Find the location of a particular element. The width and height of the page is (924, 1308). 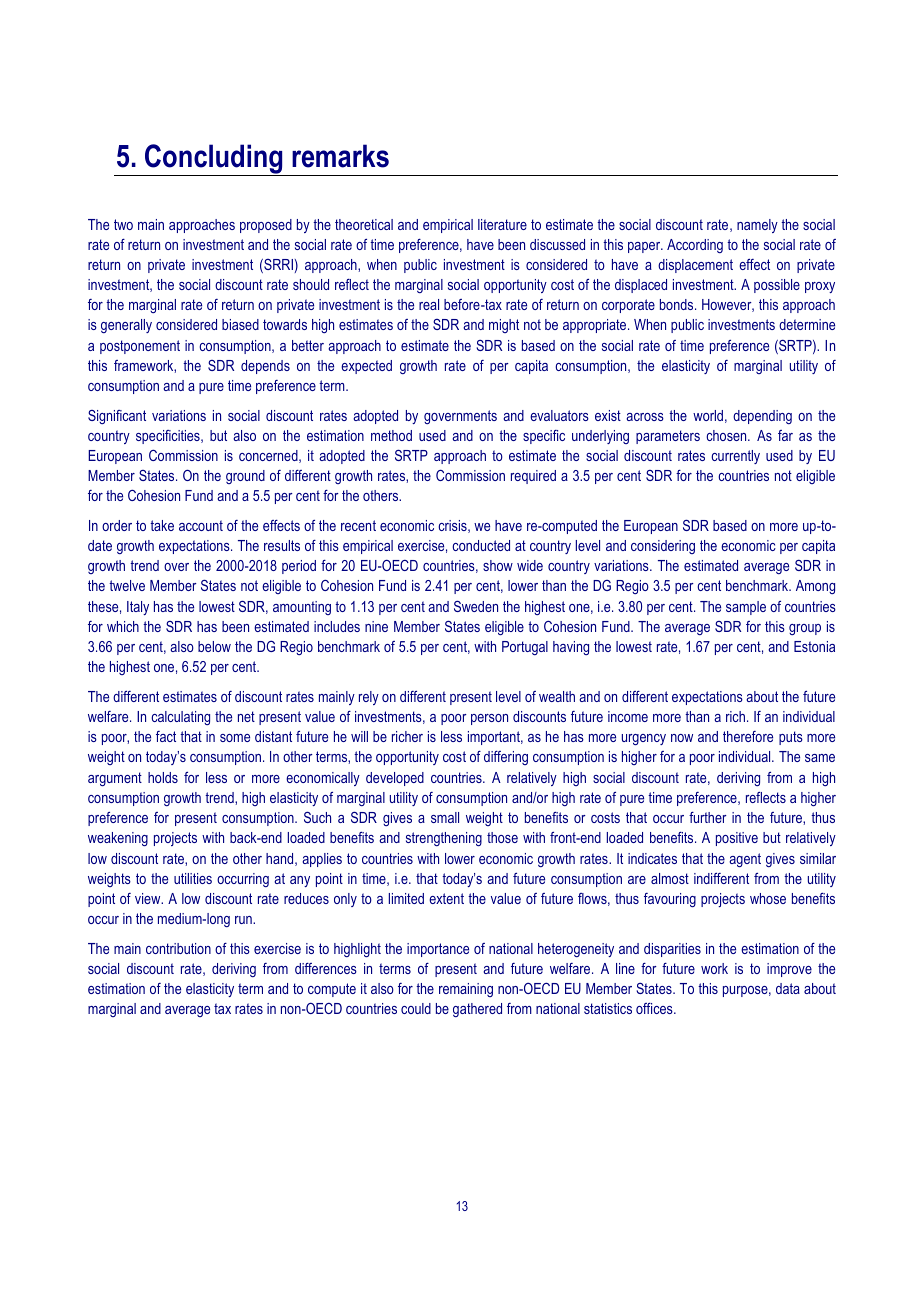

data is located at coordinates (788, 988).
